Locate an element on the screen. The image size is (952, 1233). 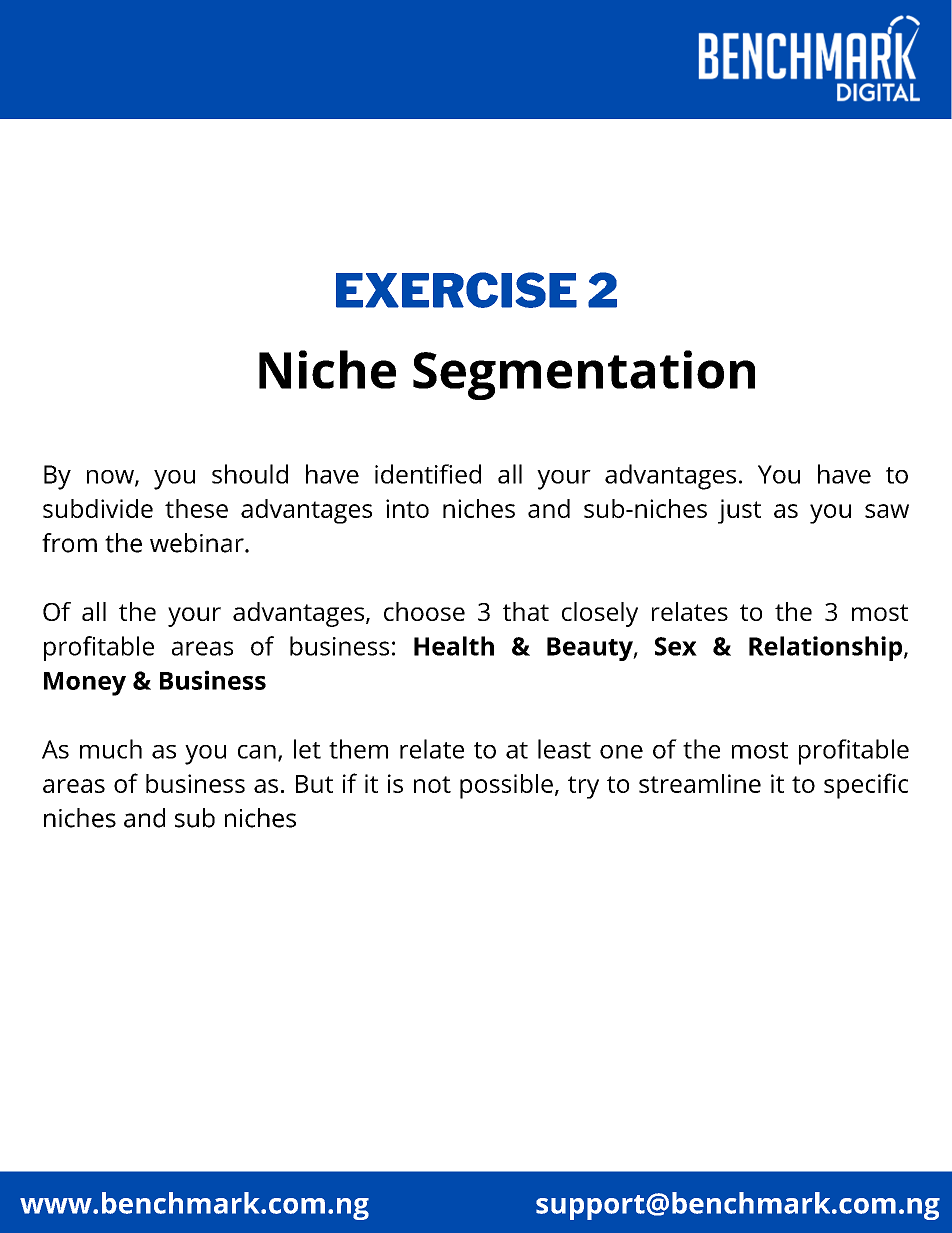
just is located at coordinates (739, 511).
